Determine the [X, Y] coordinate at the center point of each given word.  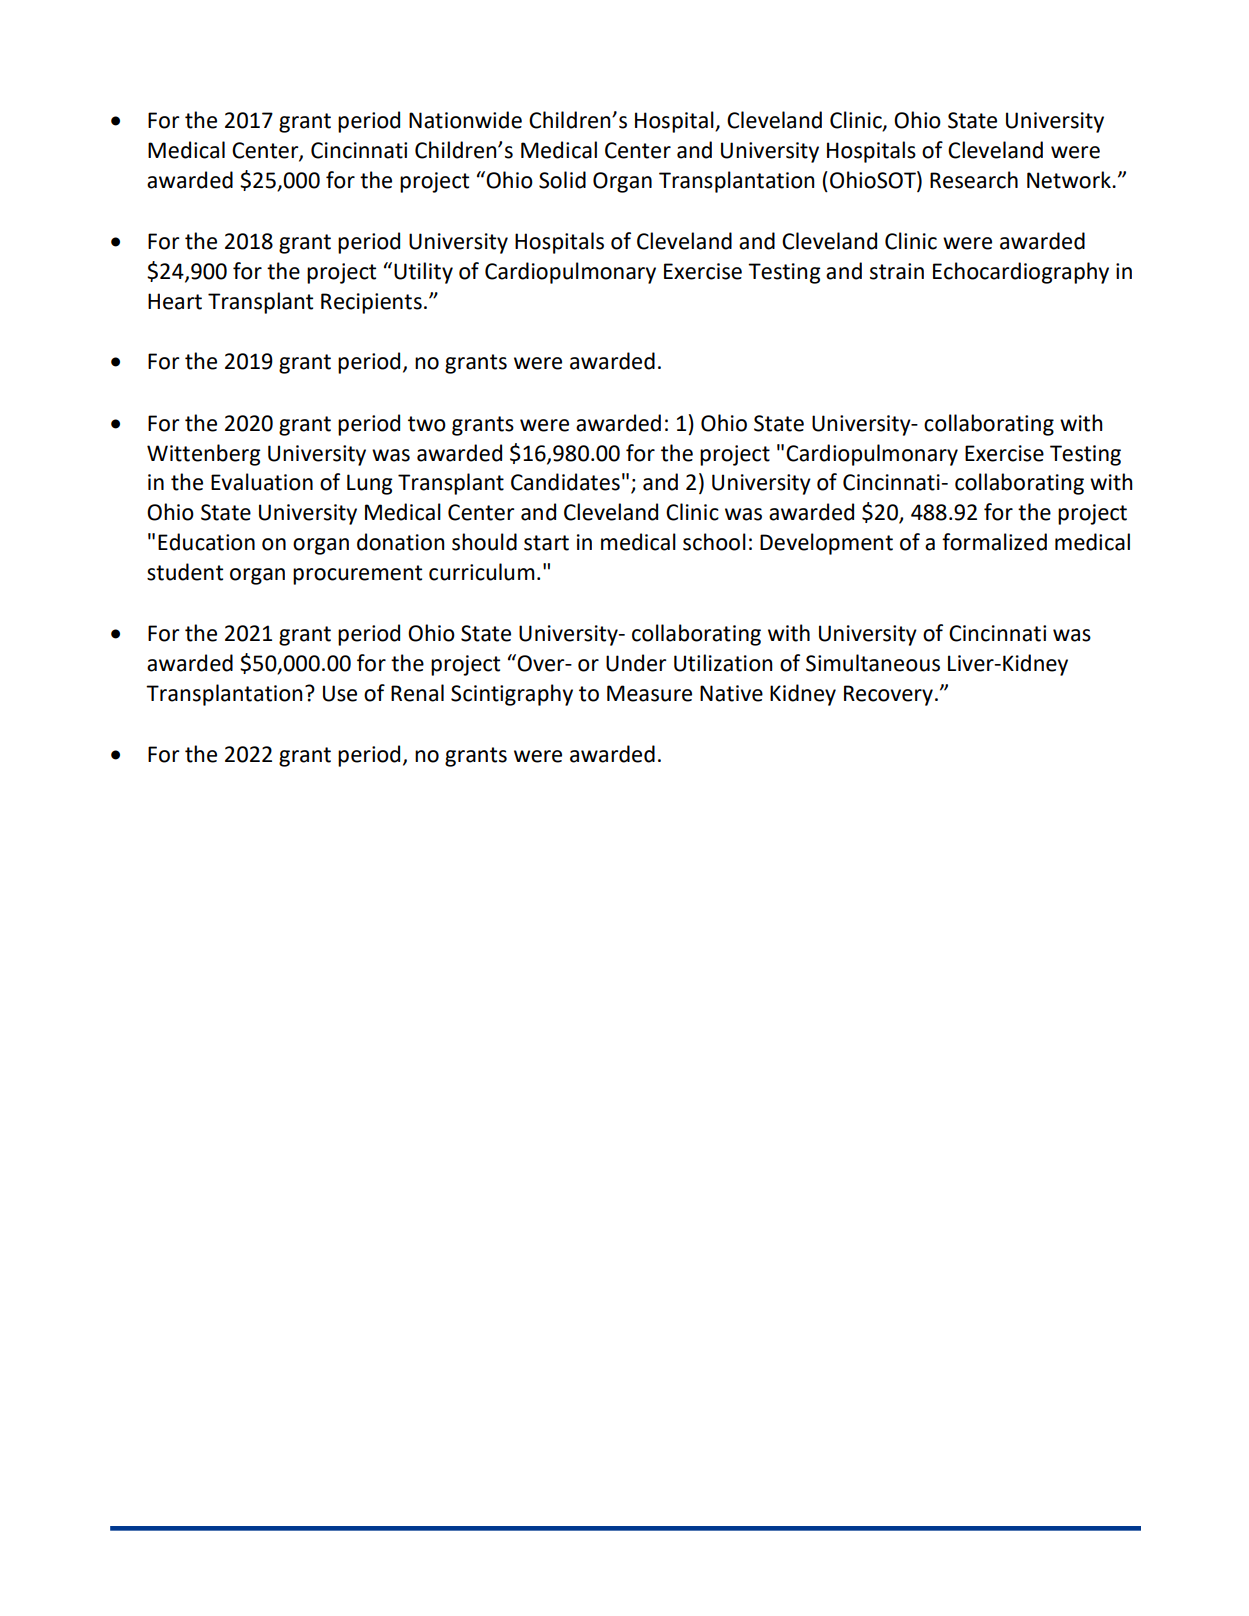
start [546, 543]
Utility [423, 273]
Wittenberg [204, 455]
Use [340, 693]
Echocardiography [1021, 273]
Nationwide [465, 120]
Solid [562, 180]
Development [826, 544]
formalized [994, 542]
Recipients [371, 303]
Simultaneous [873, 663]
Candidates [565, 482]
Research [974, 180]
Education [206, 542]
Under [636, 663]
